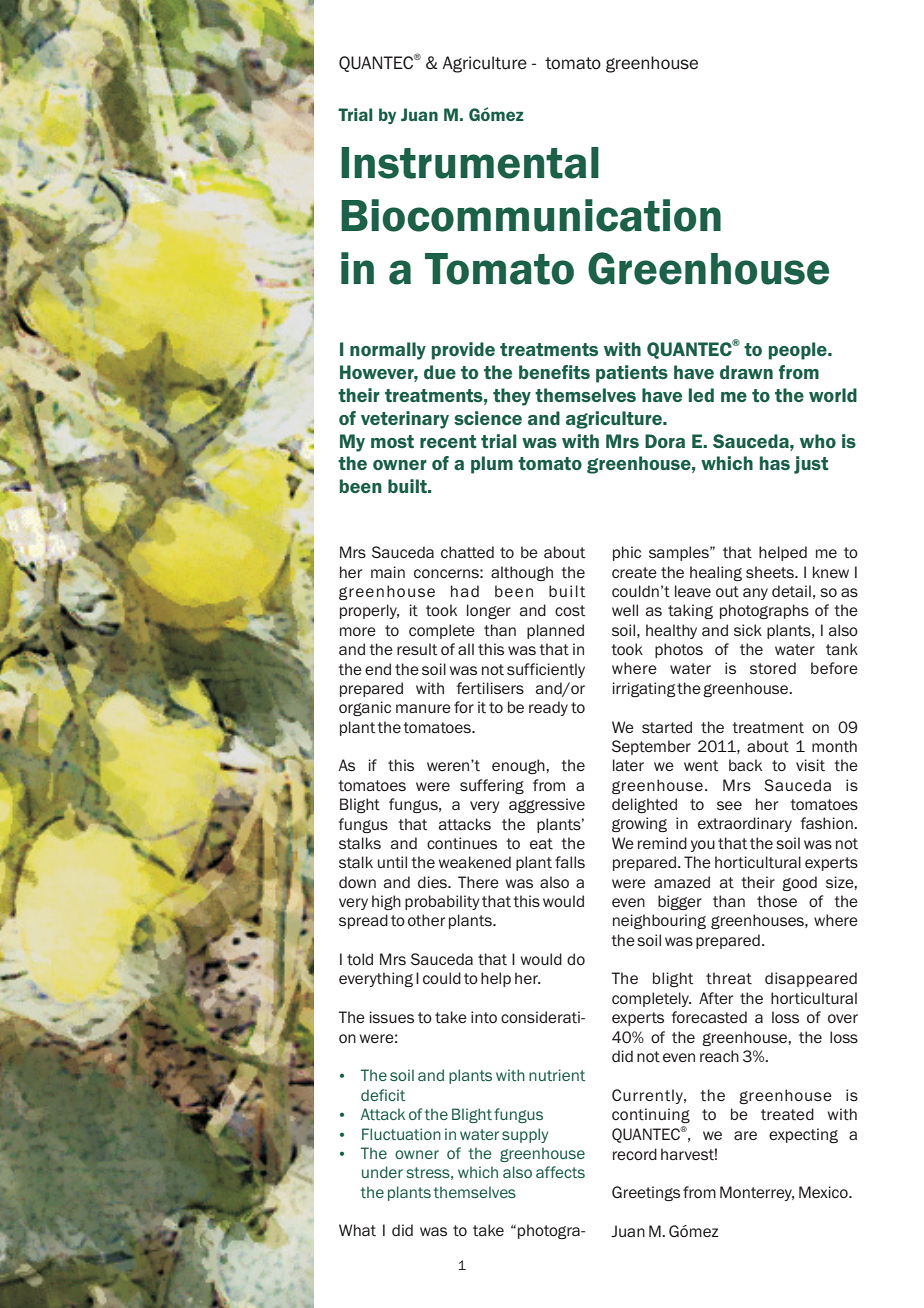  I want to click on disappeared, so click(811, 979).
